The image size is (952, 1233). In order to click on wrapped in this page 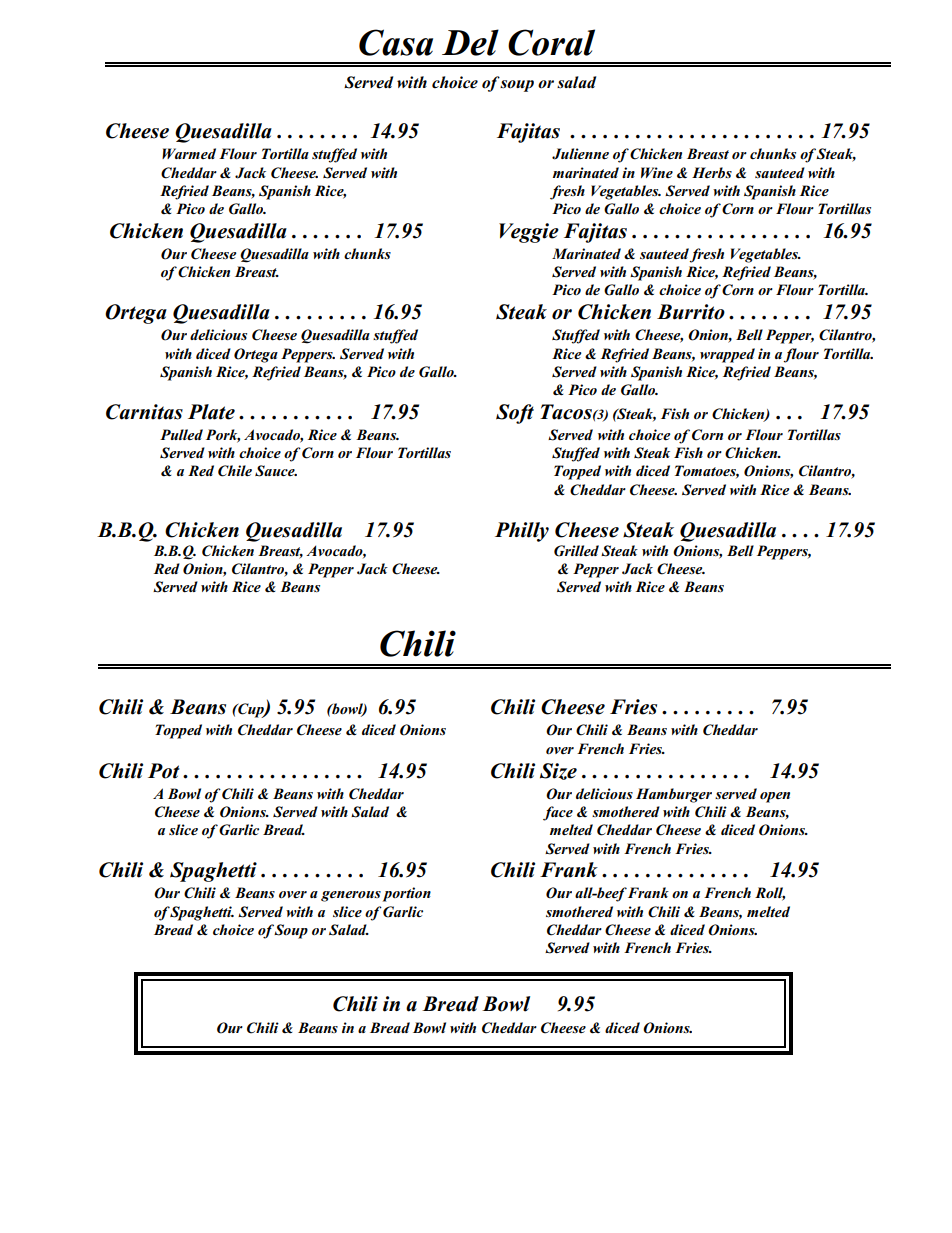, I will do `click(727, 355)`.
